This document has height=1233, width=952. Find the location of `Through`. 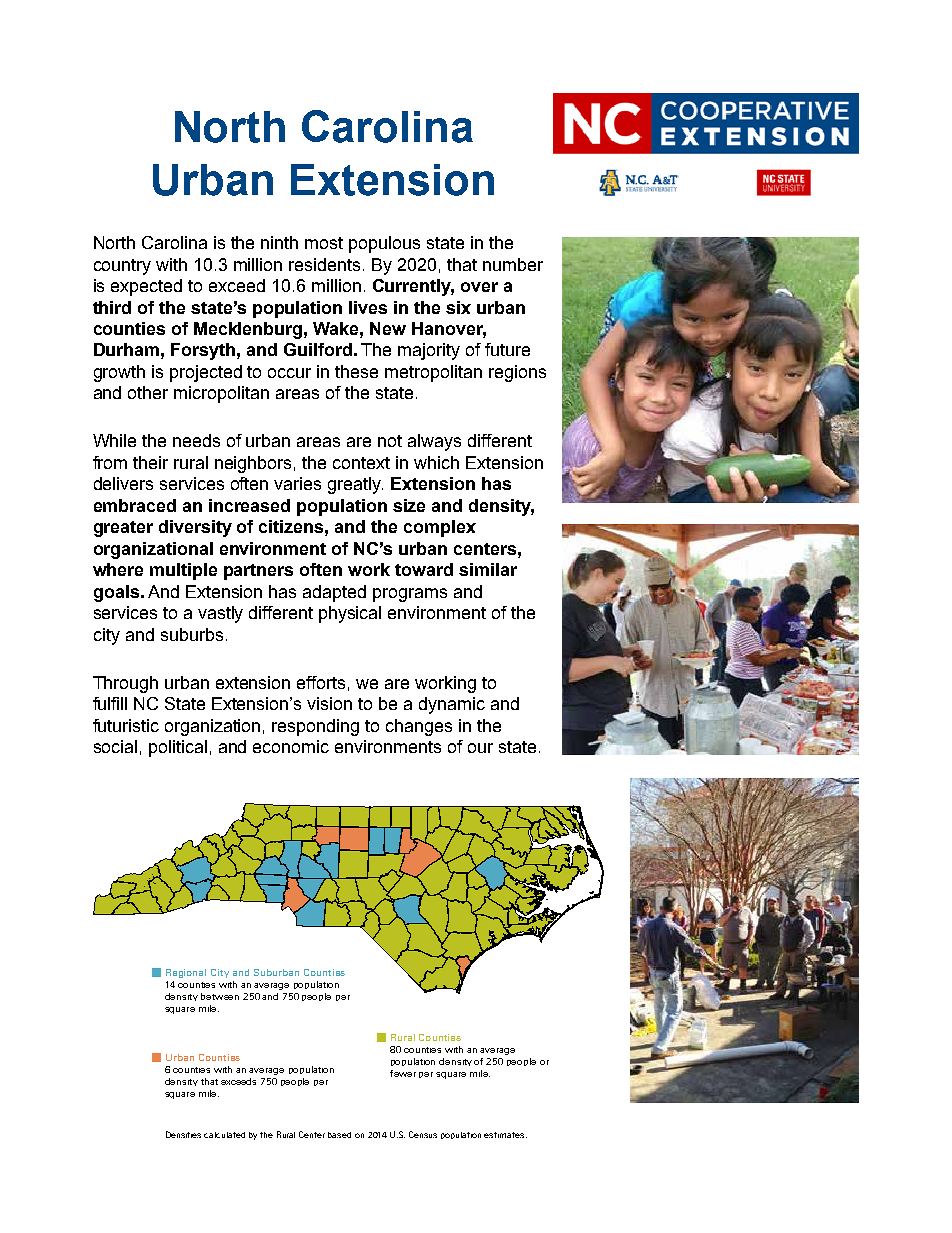

Through is located at coordinates (125, 684).
